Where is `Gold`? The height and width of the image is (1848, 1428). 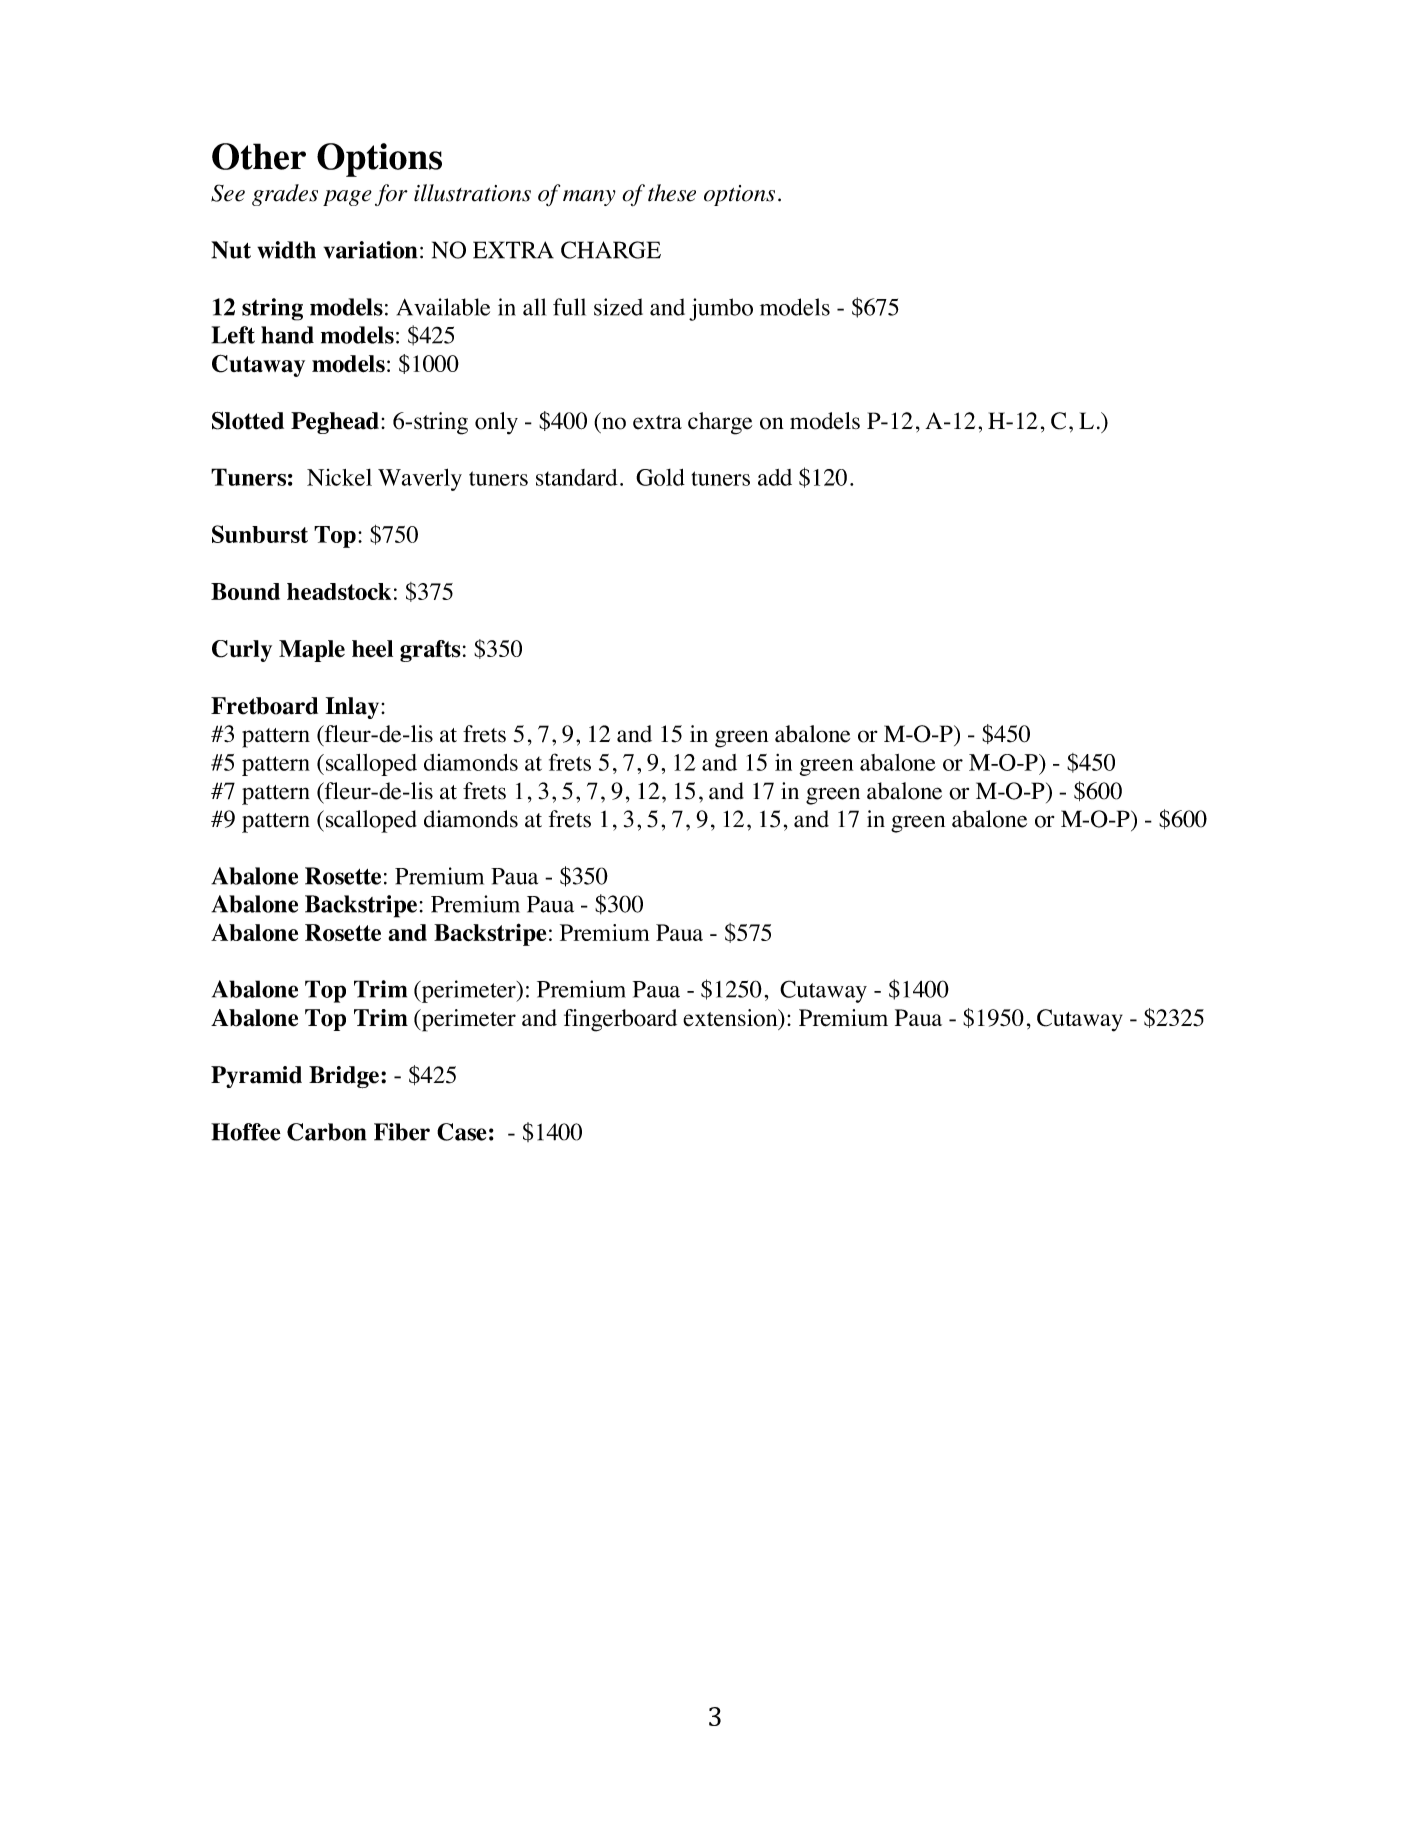 Gold is located at coordinates (660, 477).
